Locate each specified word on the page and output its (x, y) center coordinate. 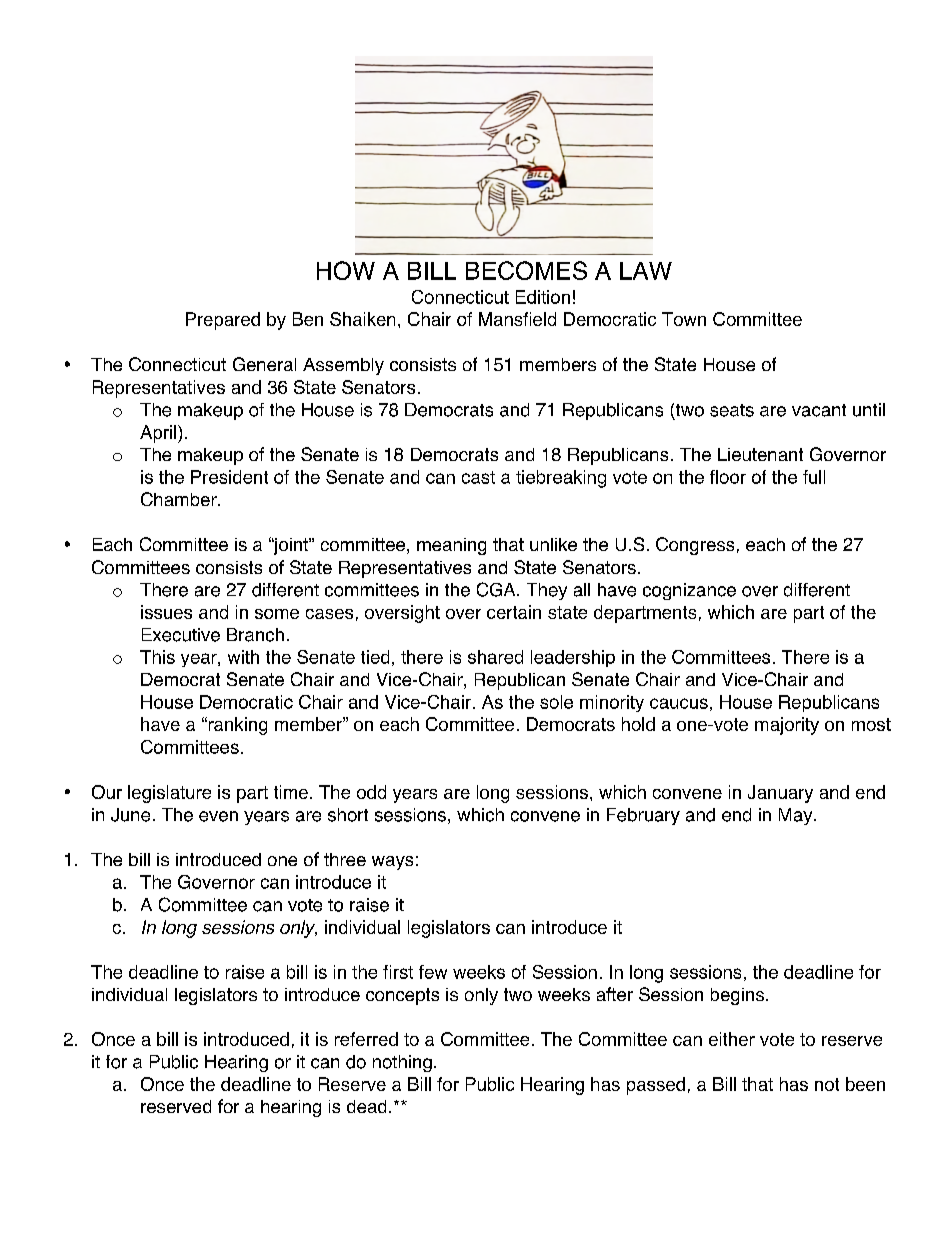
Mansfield (517, 319)
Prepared (223, 321)
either (732, 1039)
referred (366, 1039)
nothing (402, 1063)
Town (684, 319)
